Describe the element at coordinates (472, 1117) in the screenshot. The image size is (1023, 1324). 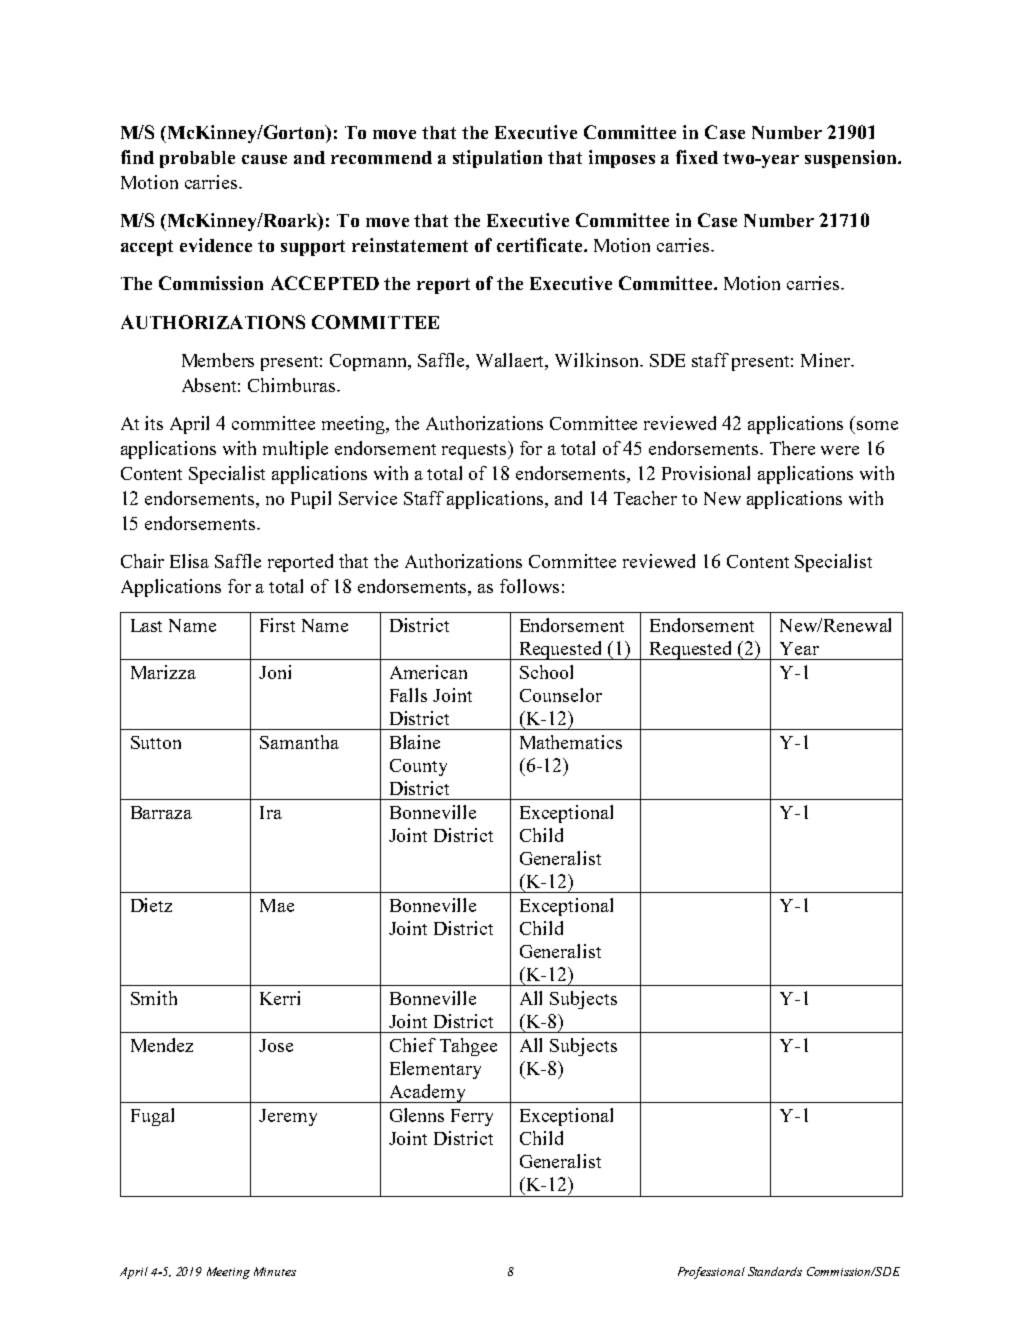
I see `Ferry` at that location.
